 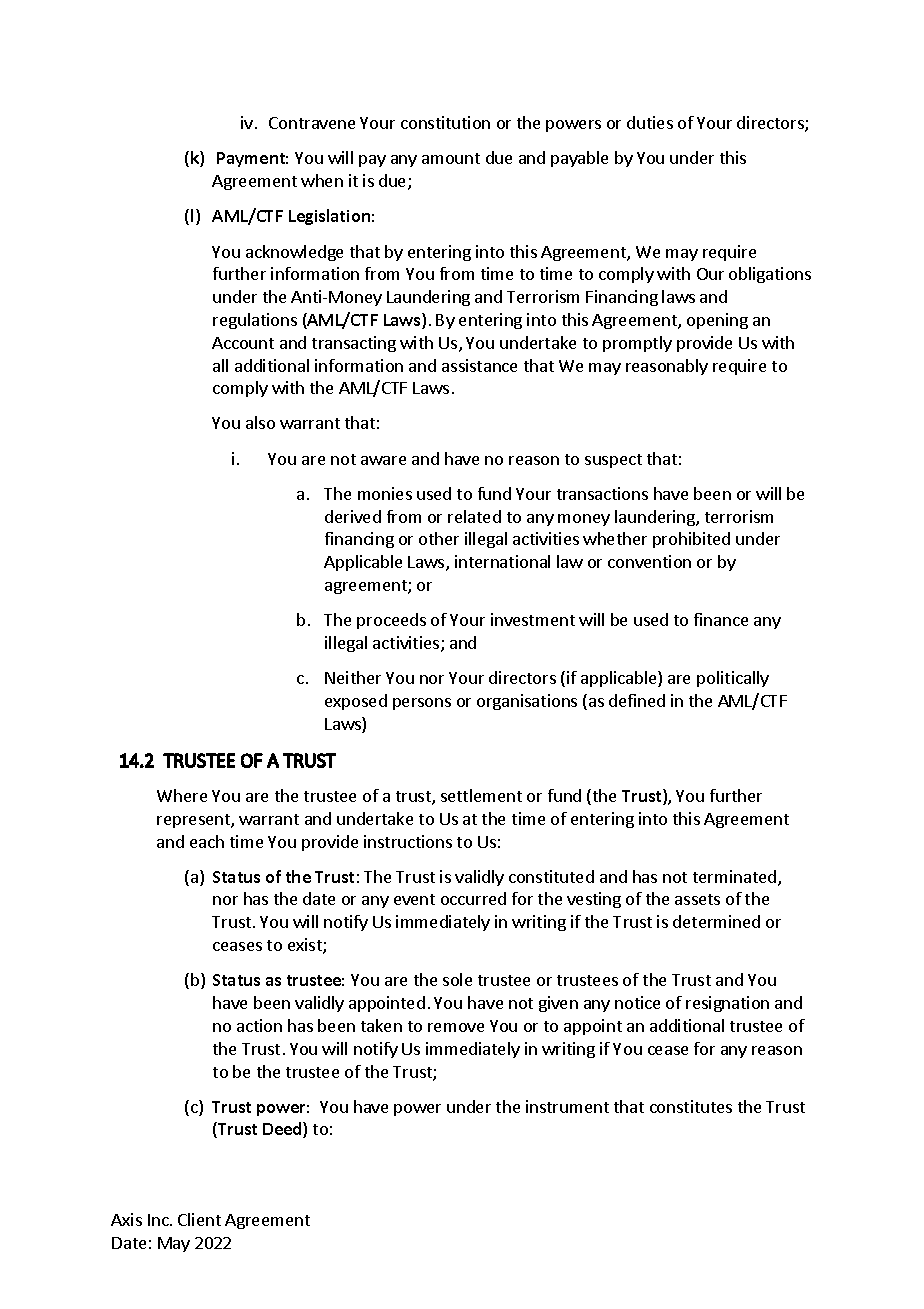 What do you see at coordinates (312, 123) in the screenshot?
I see `Contravene` at bounding box center [312, 123].
